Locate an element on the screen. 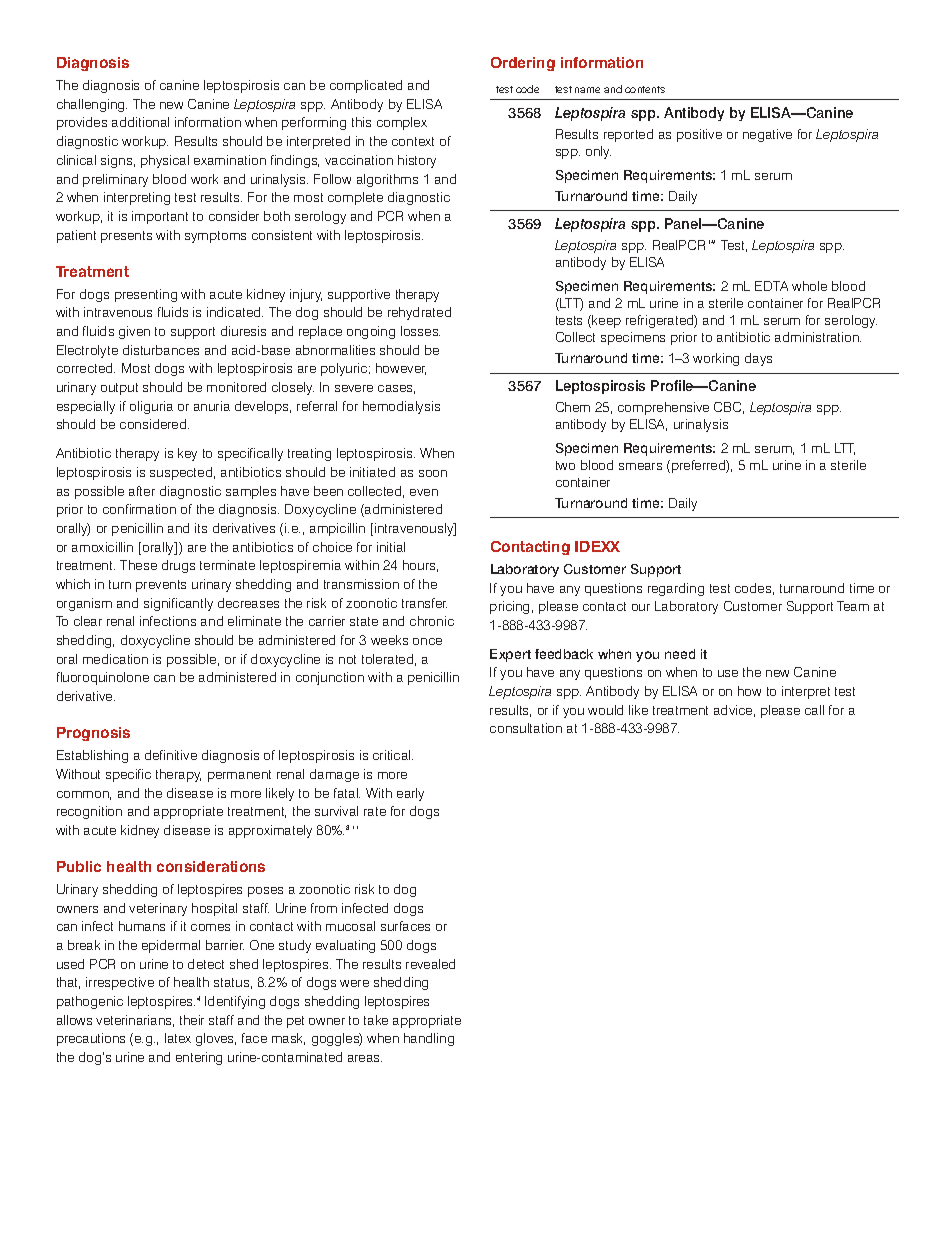 The width and height of the screenshot is (952, 1233). losses is located at coordinates (420, 331).
